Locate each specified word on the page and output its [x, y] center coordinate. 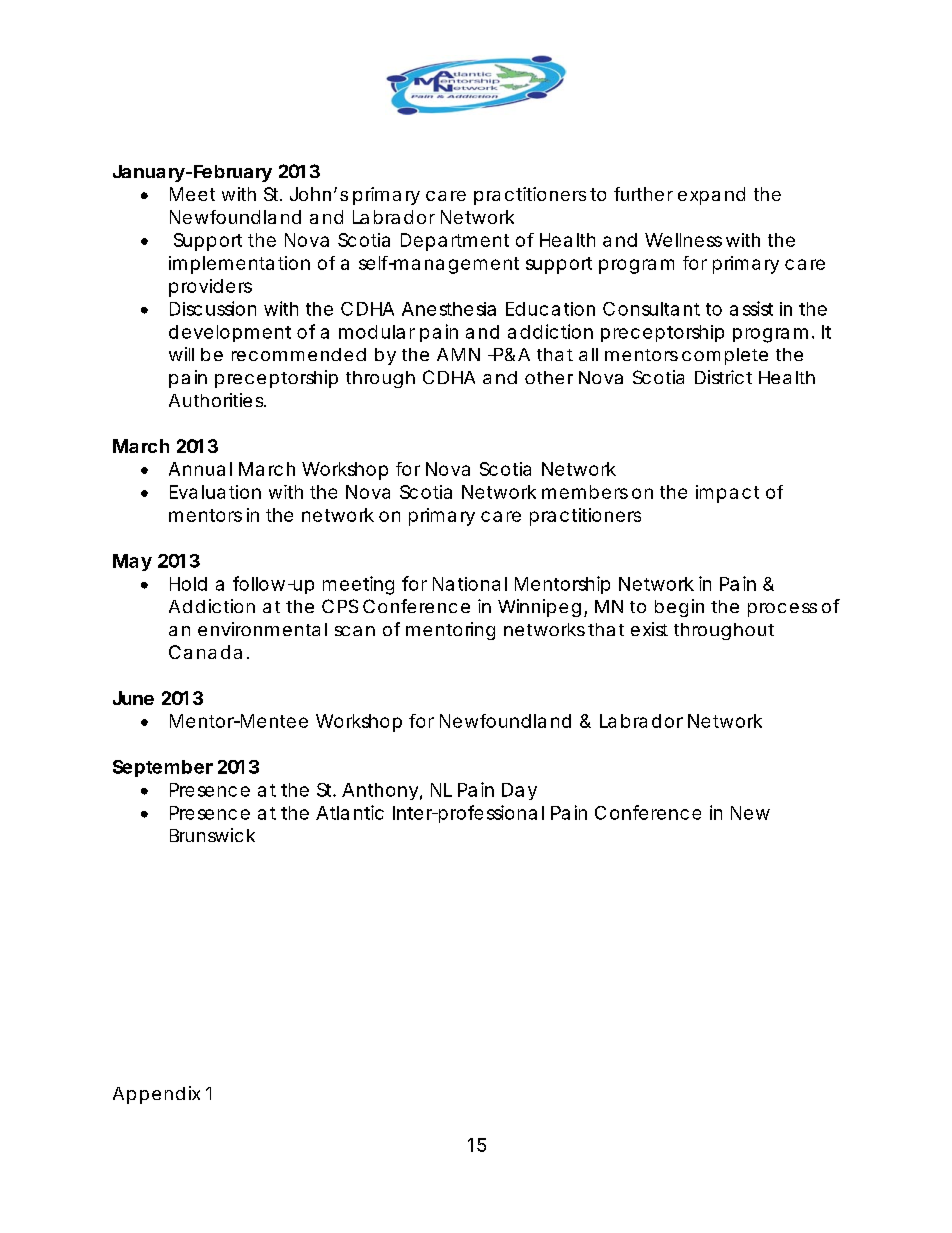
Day [519, 791]
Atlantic [350, 812]
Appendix [156, 1095]
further [643, 194]
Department [455, 242]
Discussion [213, 308]
